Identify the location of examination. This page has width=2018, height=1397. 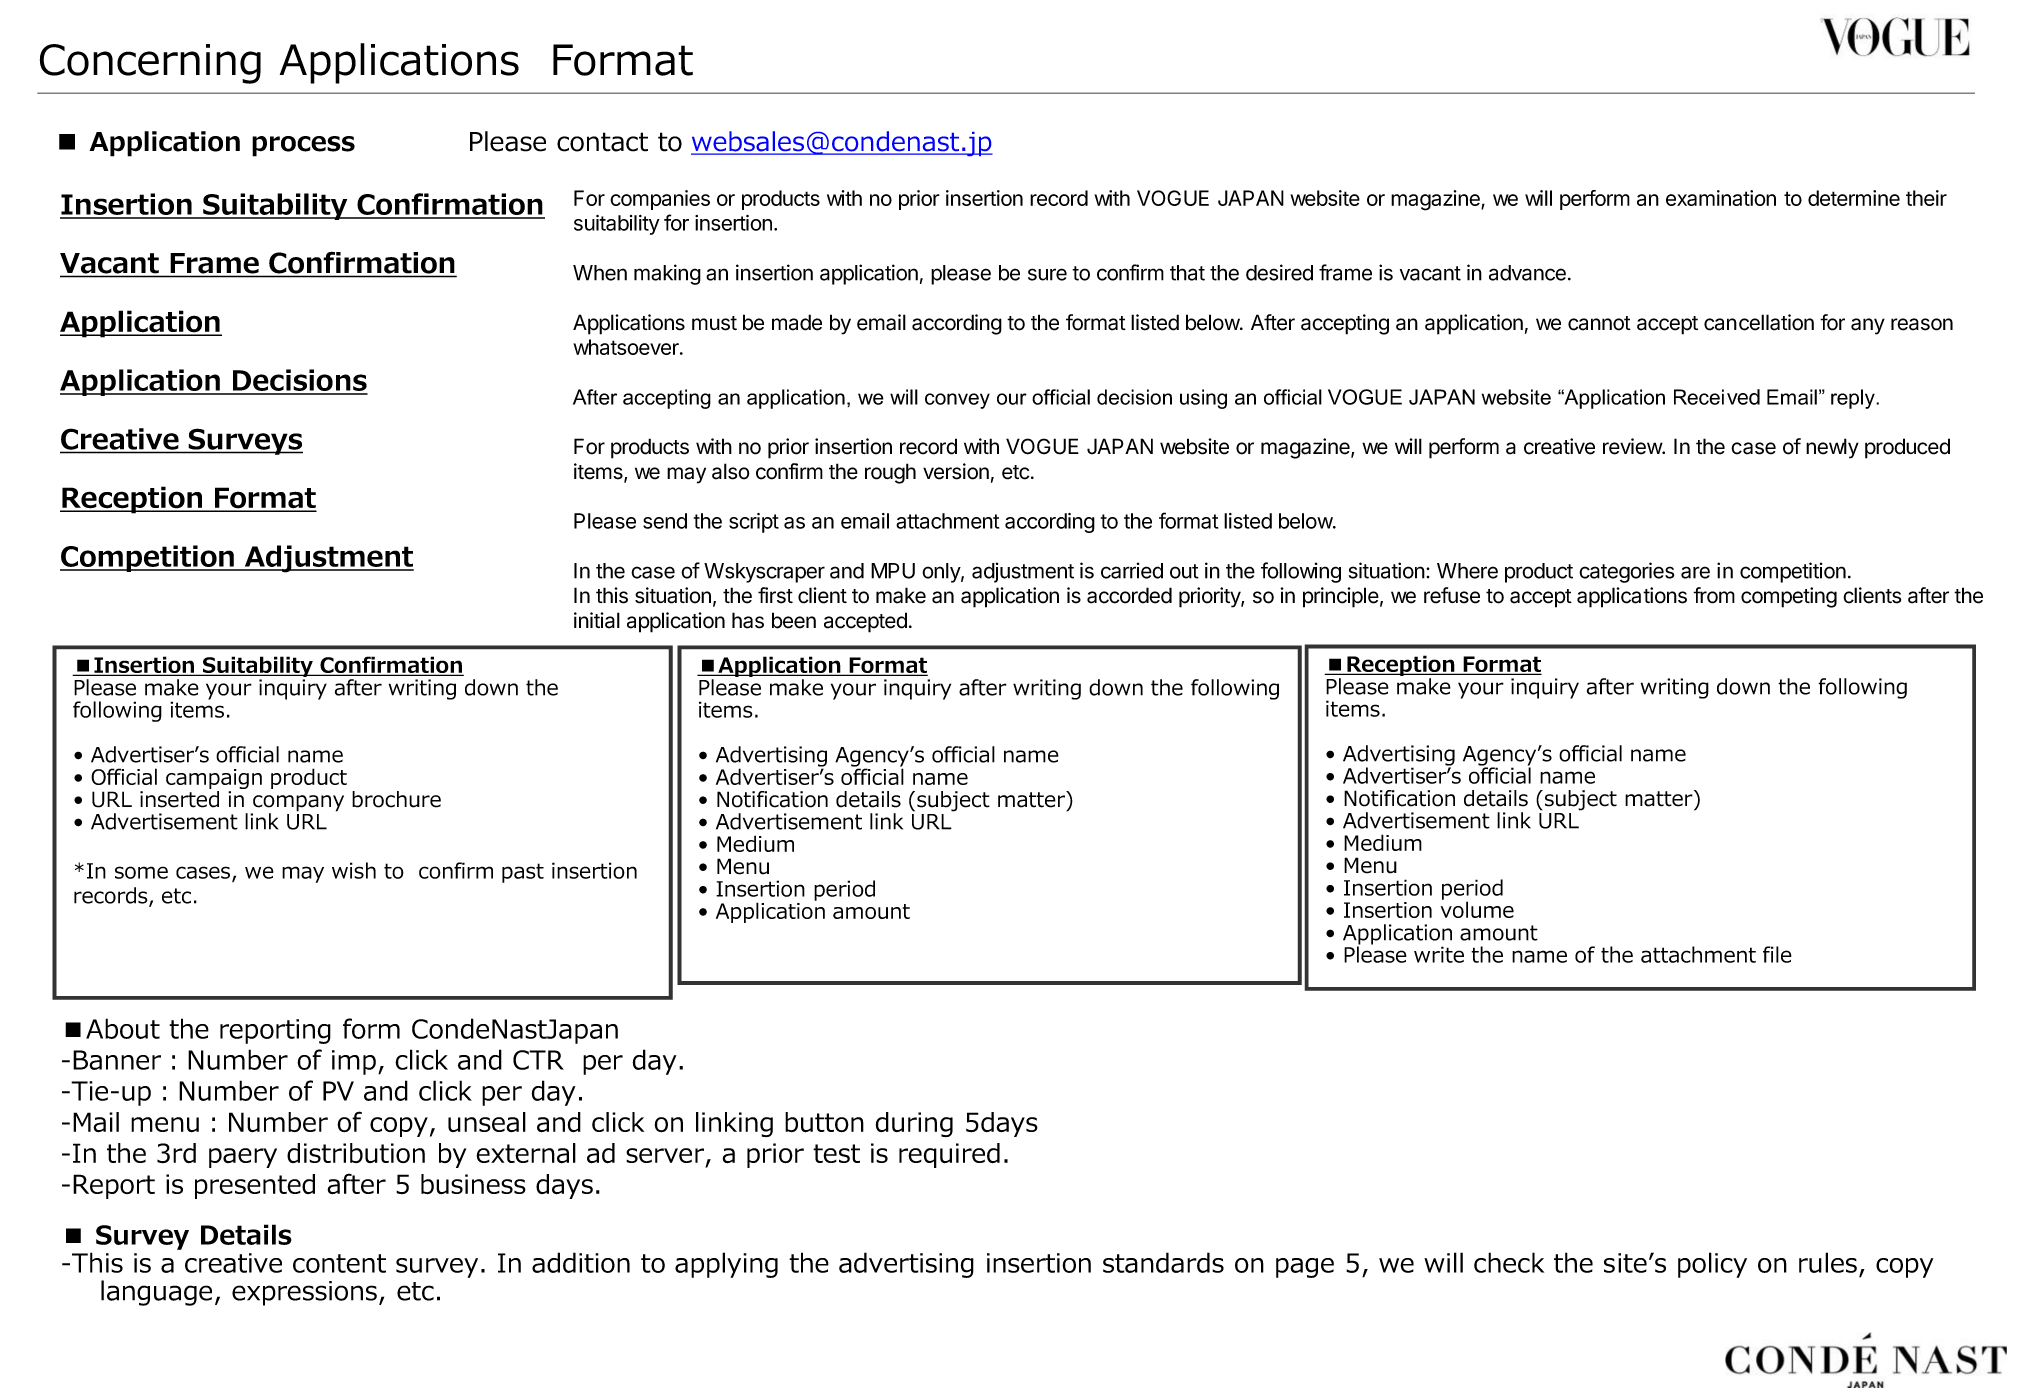
(1721, 198).
